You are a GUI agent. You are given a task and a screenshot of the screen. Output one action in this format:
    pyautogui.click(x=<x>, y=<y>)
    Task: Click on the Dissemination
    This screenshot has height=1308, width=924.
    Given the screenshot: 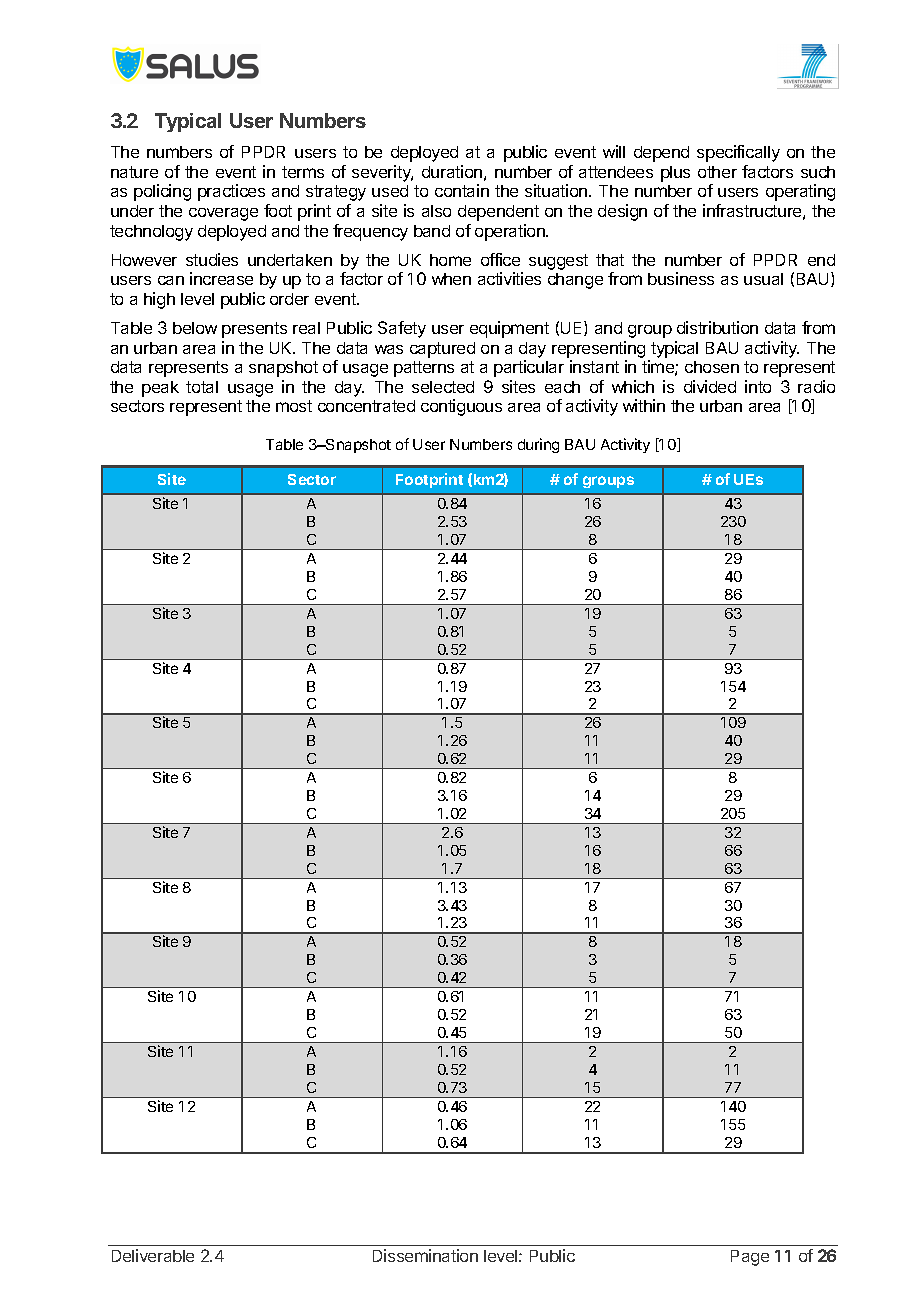 What is the action you would take?
    pyautogui.click(x=425, y=1255)
